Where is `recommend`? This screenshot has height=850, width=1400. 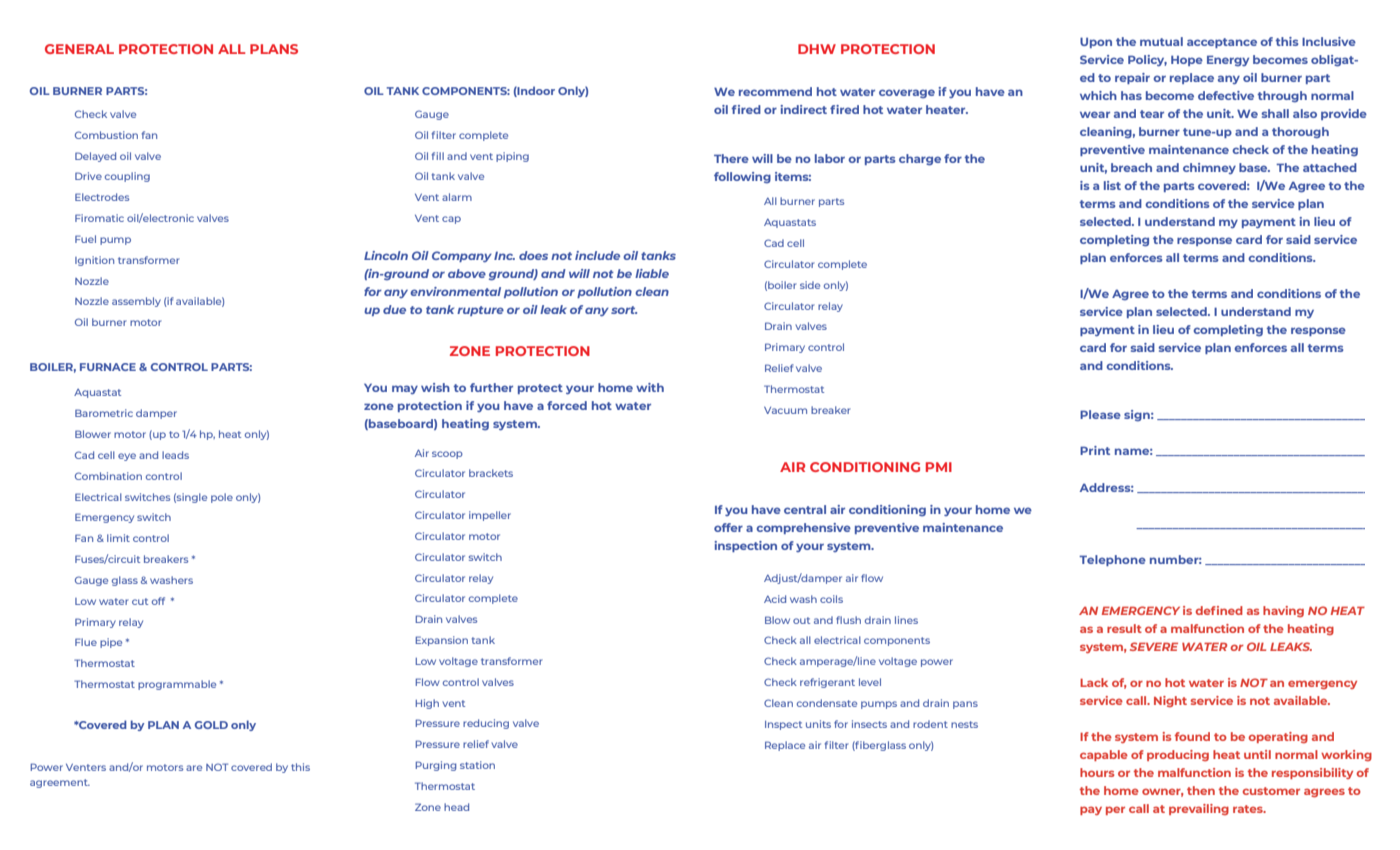
recommend is located at coordinates (775, 91).
